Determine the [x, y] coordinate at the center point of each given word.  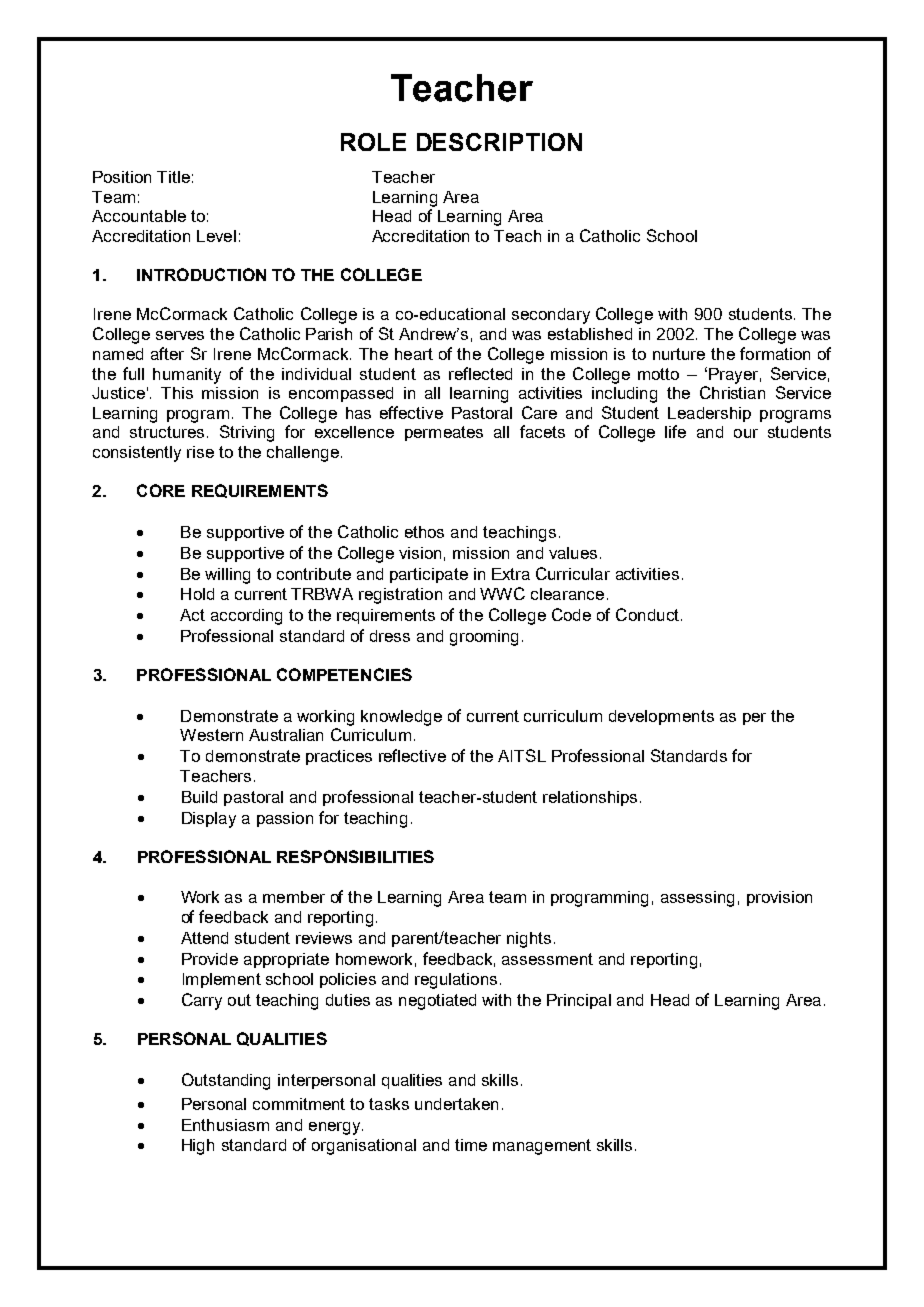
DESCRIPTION [499, 142]
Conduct [647, 614]
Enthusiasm [225, 1125]
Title [173, 177]
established [590, 334]
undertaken [456, 1104]
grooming [484, 638]
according [246, 617]
